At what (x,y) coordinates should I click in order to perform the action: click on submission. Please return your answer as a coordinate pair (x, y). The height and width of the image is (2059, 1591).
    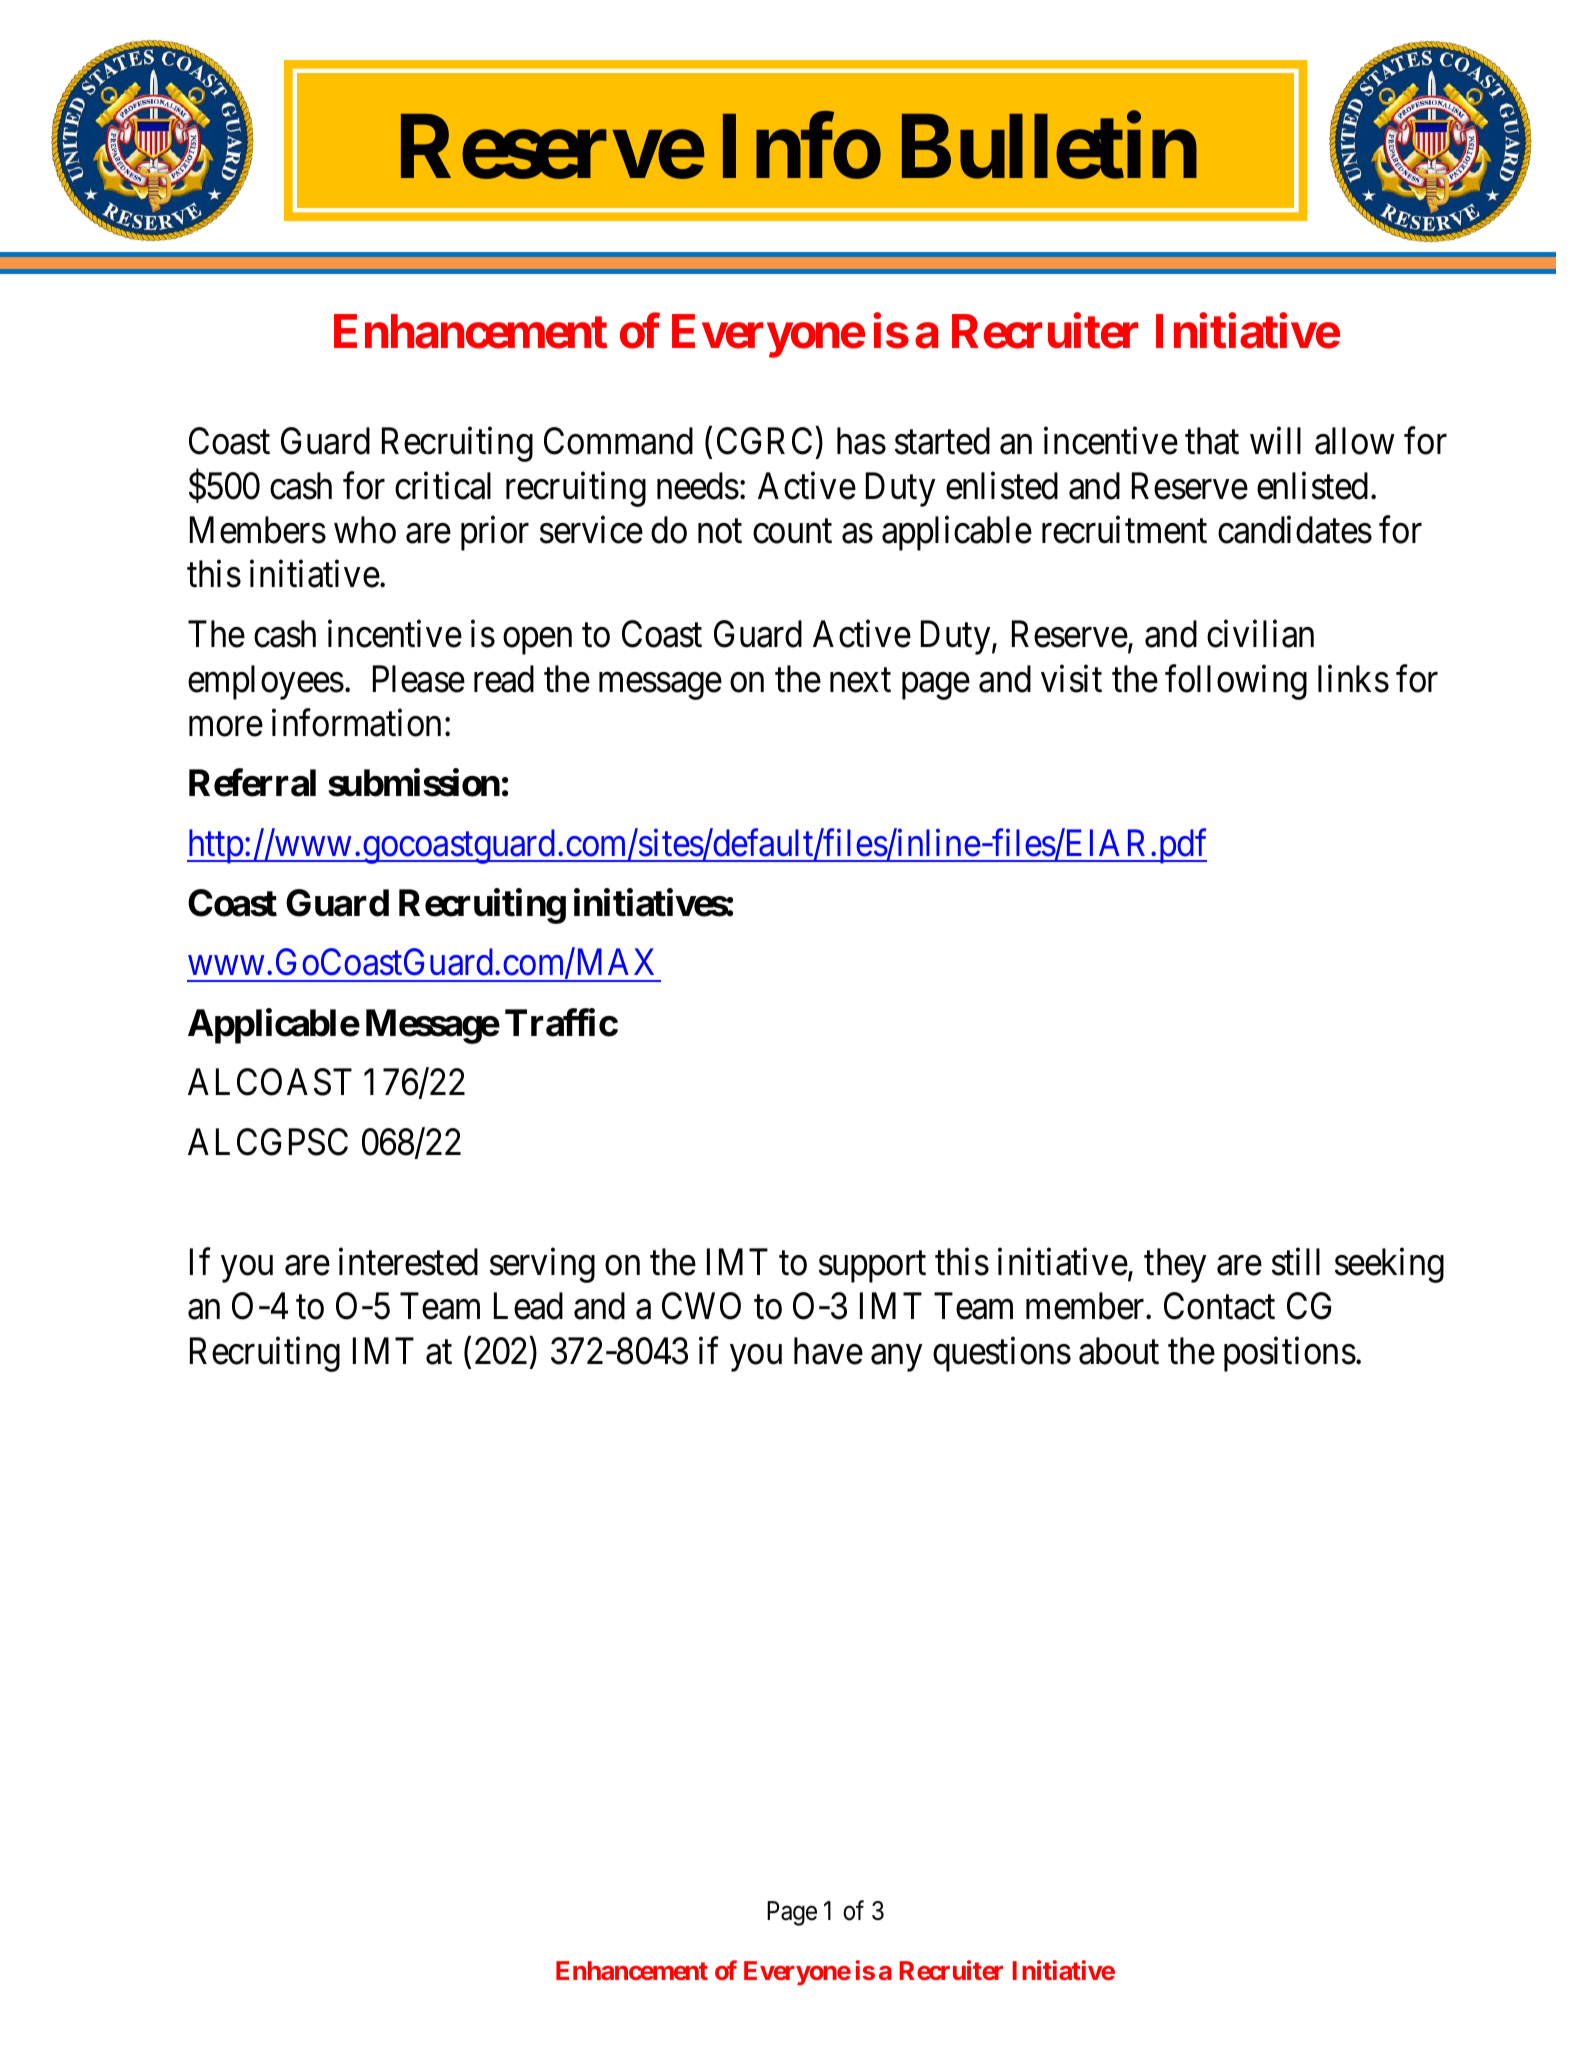
    Looking at the image, I should click on (414, 783).
